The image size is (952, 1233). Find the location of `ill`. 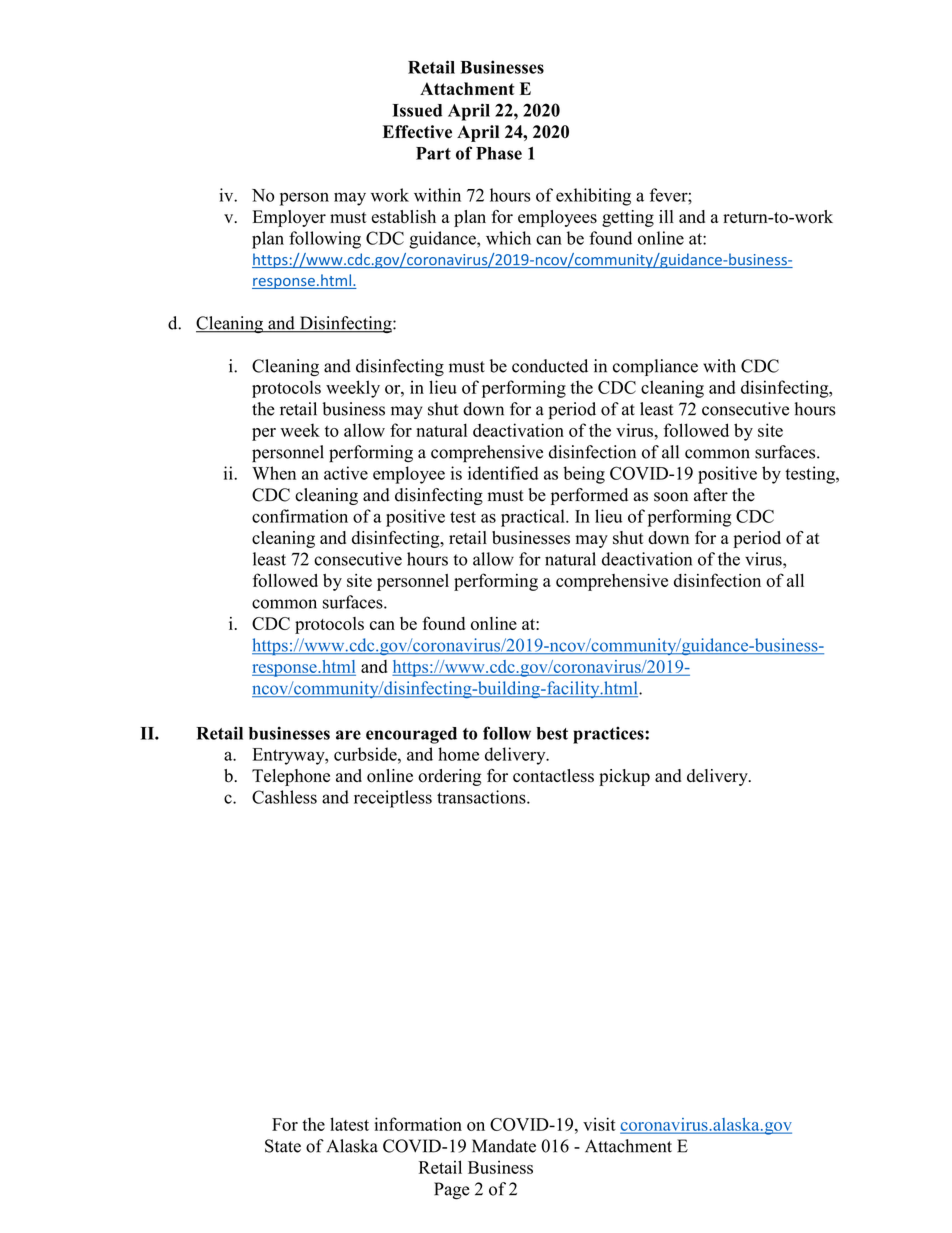

ill is located at coordinates (666, 216).
